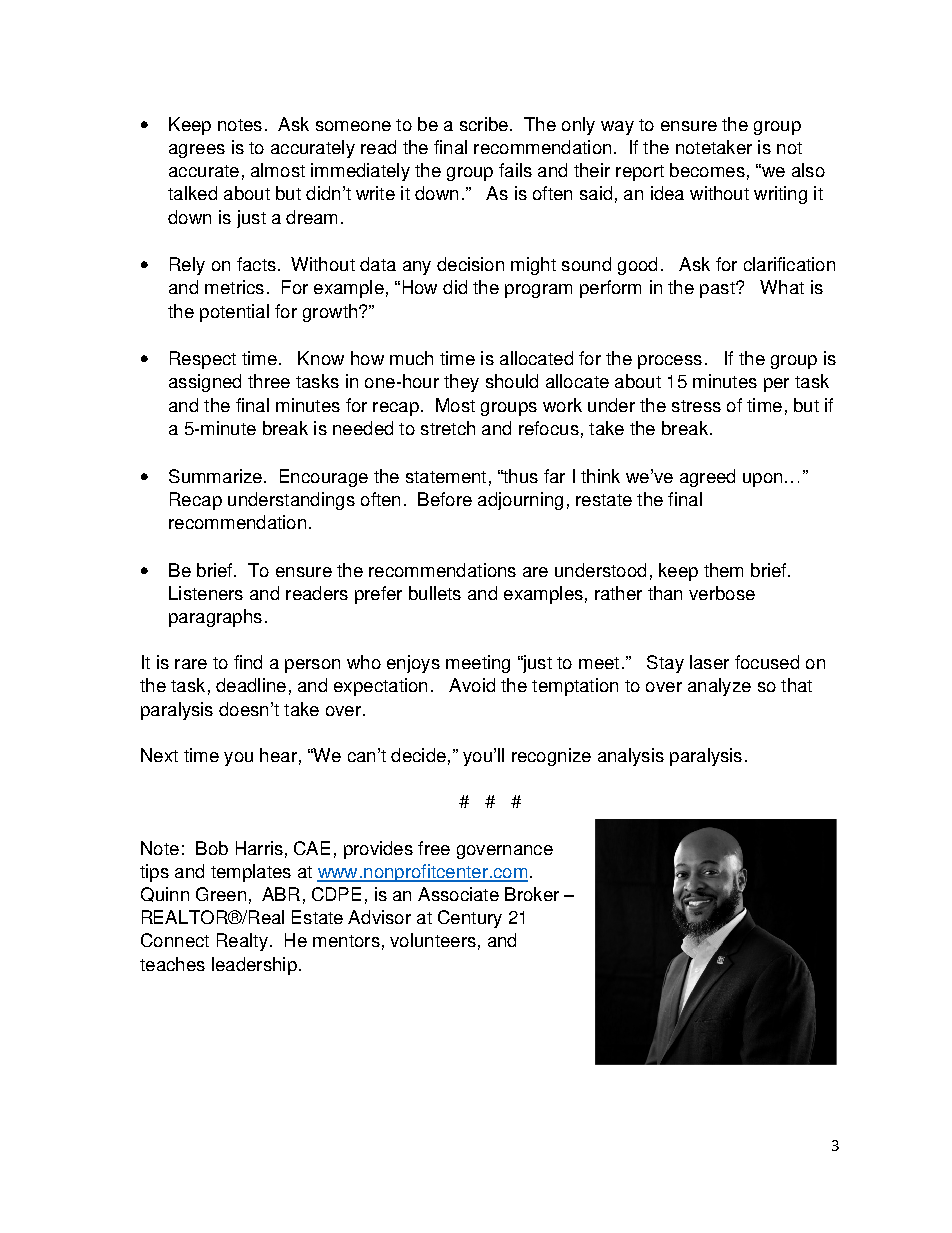 This screenshot has width=952, height=1233. Describe the element at coordinates (719, 687) in the screenshot. I see `analyze` at that location.
